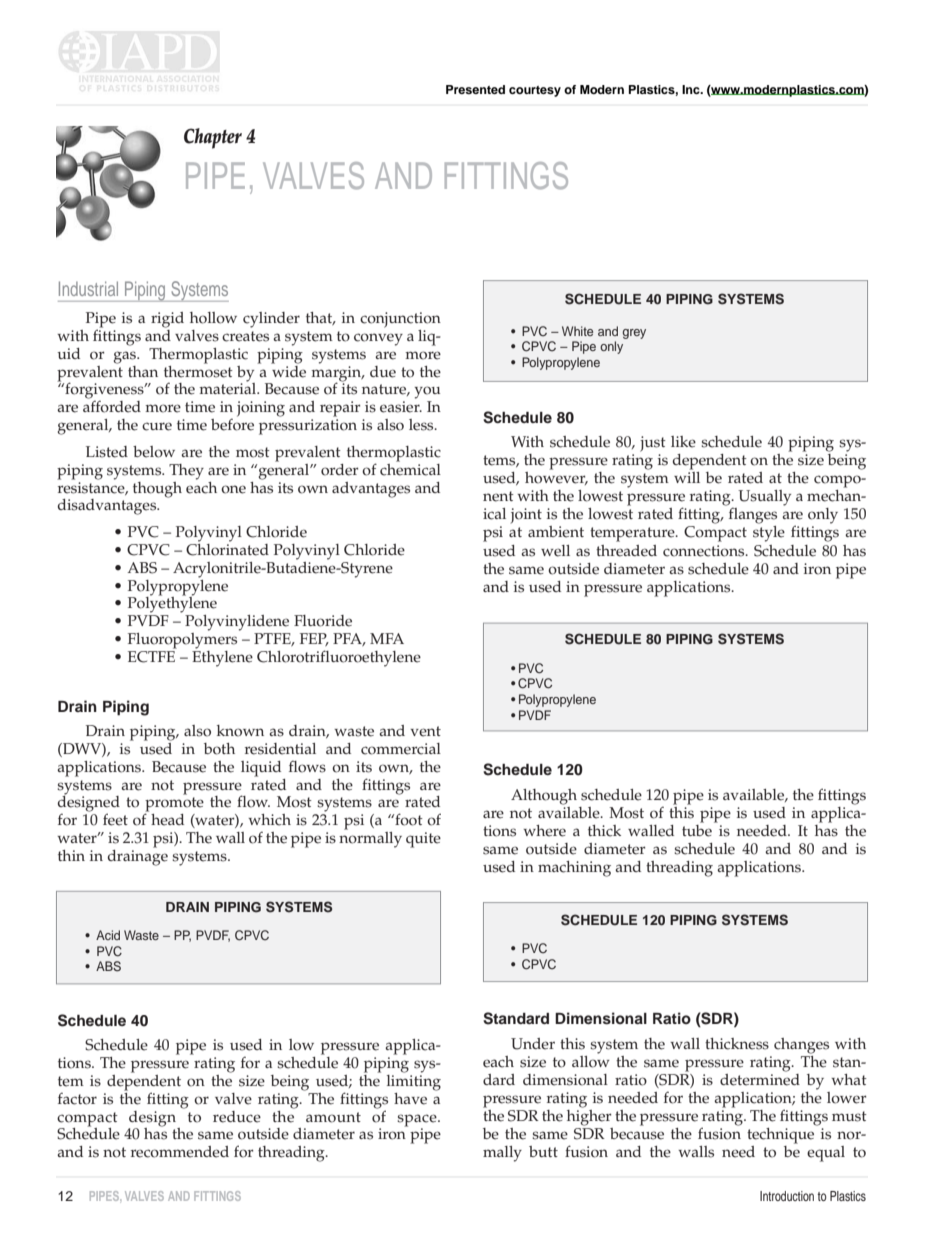  What do you see at coordinates (108, 935) in the screenshot?
I see `Acid` at bounding box center [108, 935].
